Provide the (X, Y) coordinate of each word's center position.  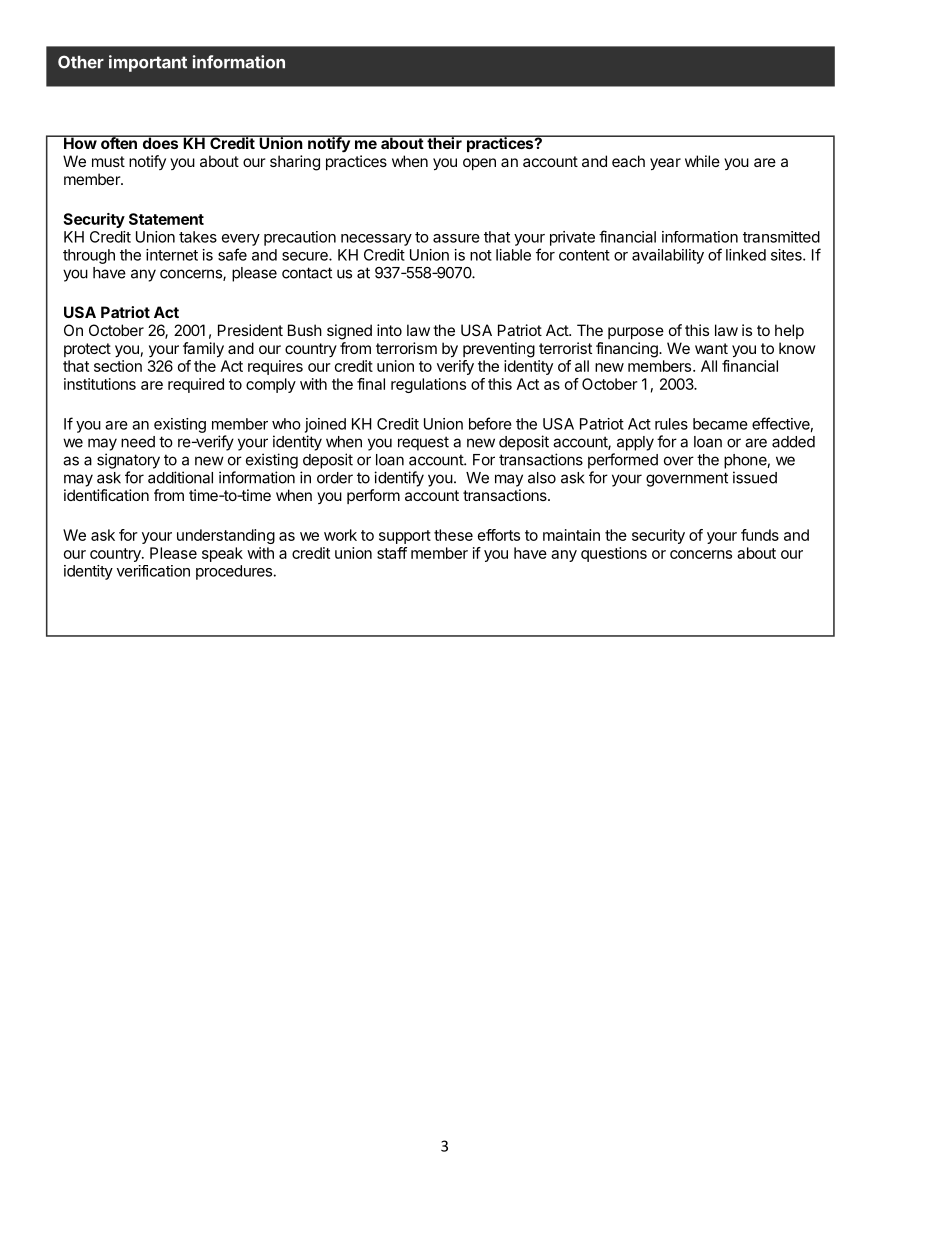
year (665, 164)
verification (153, 571)
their (444, 142)
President (250, 330)
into (389, 330)
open (479, 164)
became (720, 424)
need (138, 442)
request (423, 443)
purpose (636, 333)
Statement (166, 219)
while (702, 161)
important (148, 63)
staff (392, 553)
